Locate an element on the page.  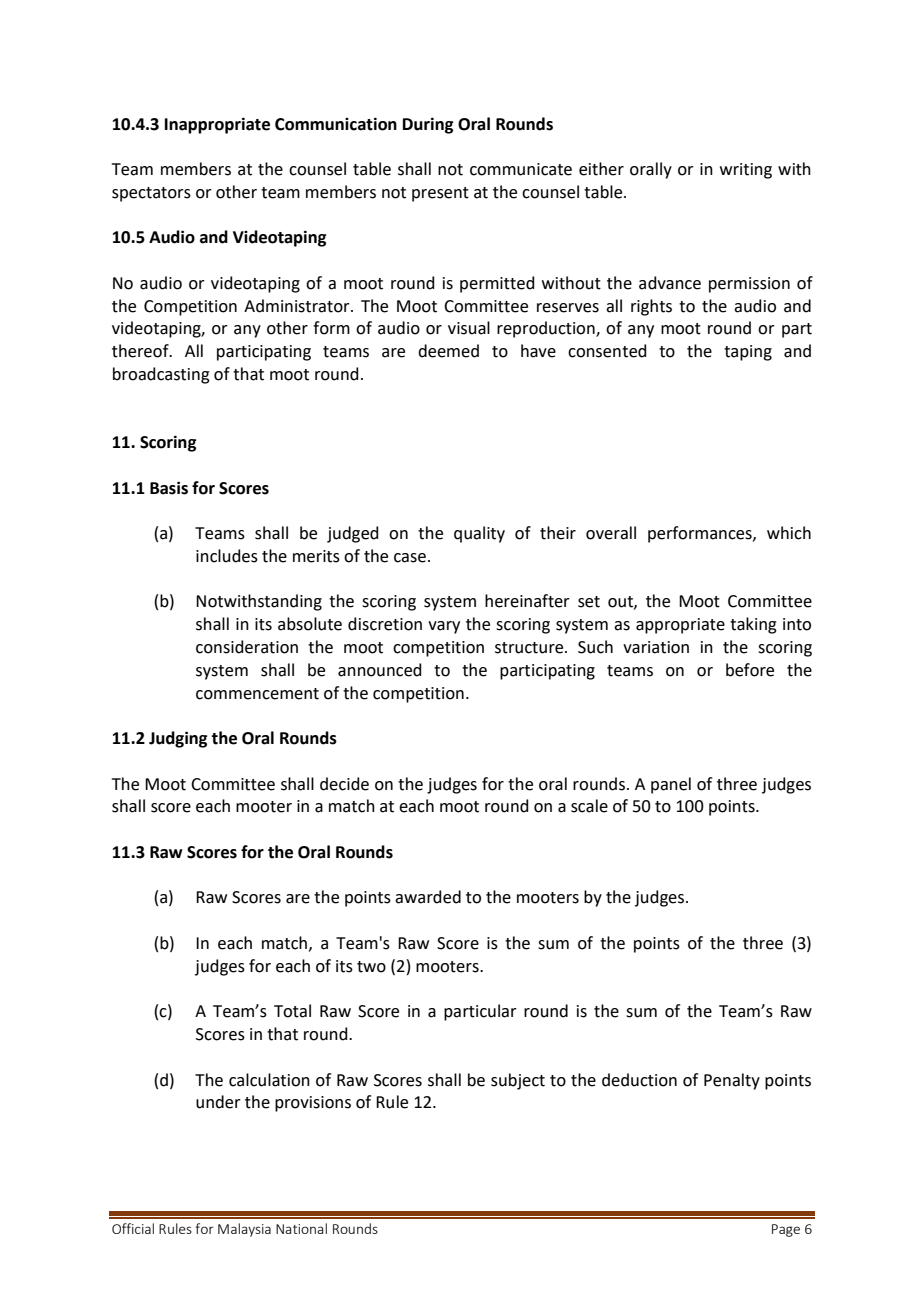
present is located at coordinates (440, 194).
